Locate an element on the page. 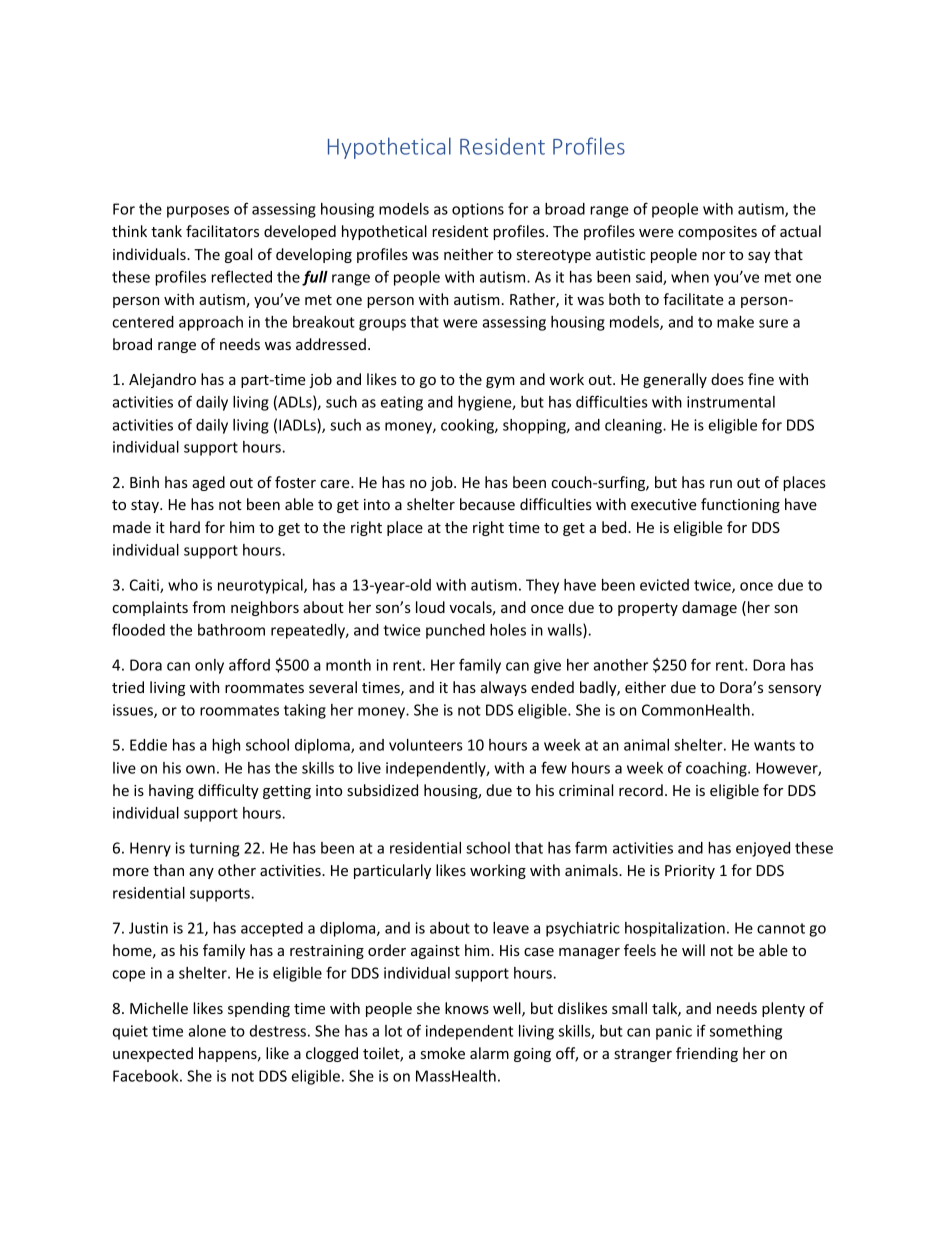 This page has width=952, height=1233. damage is located at coordinates (709, 608).
